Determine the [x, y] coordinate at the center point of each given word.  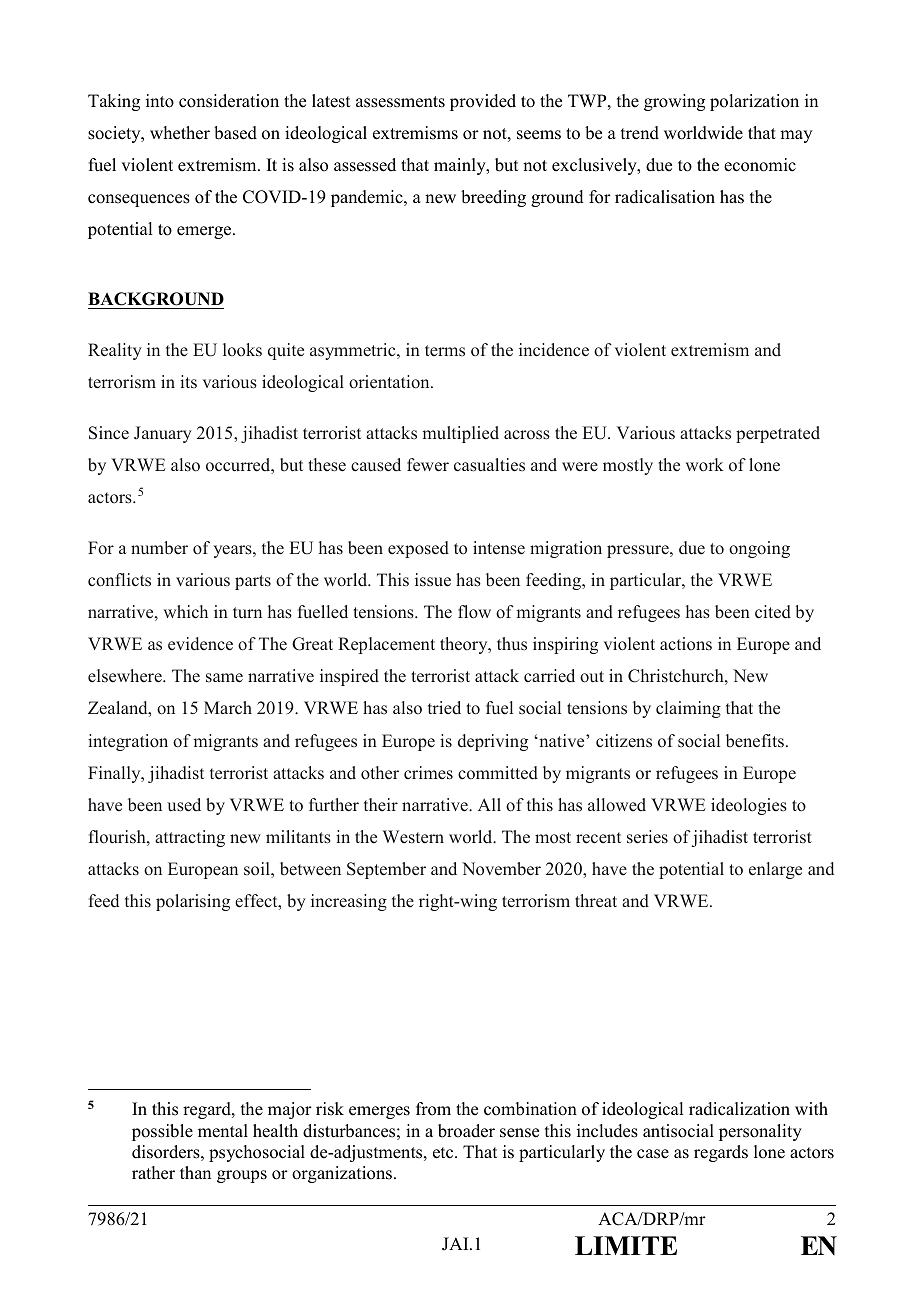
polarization [754, 102]
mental [223, 1131]
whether [180, 133]
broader [466, 1131]
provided [483, 102]
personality [760, 1132]
